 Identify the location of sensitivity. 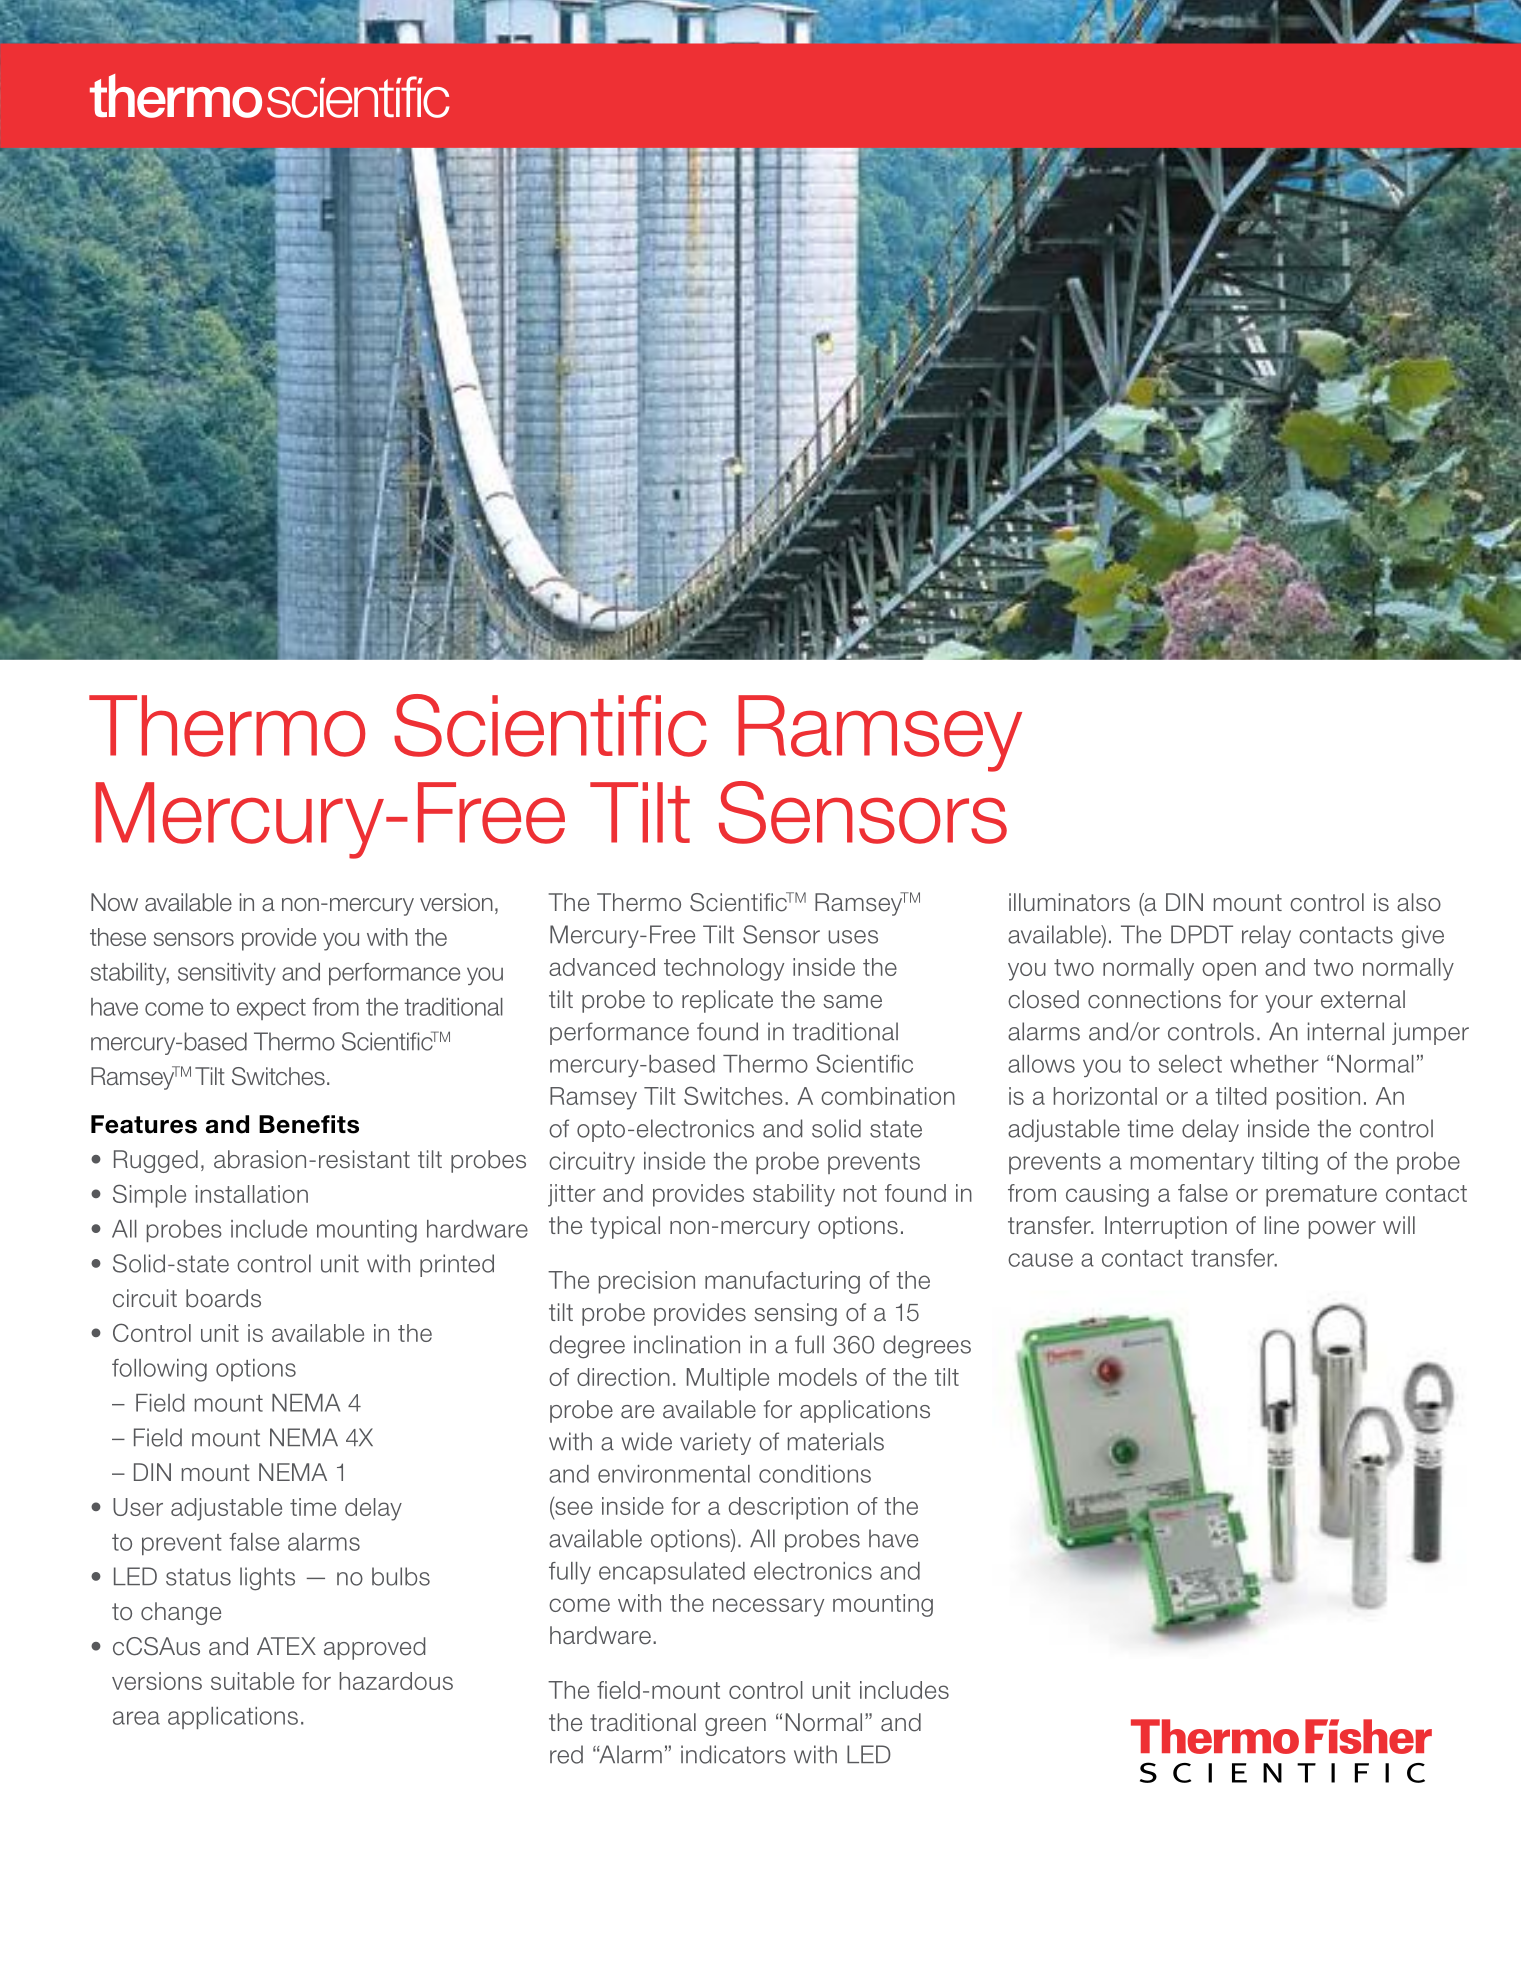
(227, 974).
